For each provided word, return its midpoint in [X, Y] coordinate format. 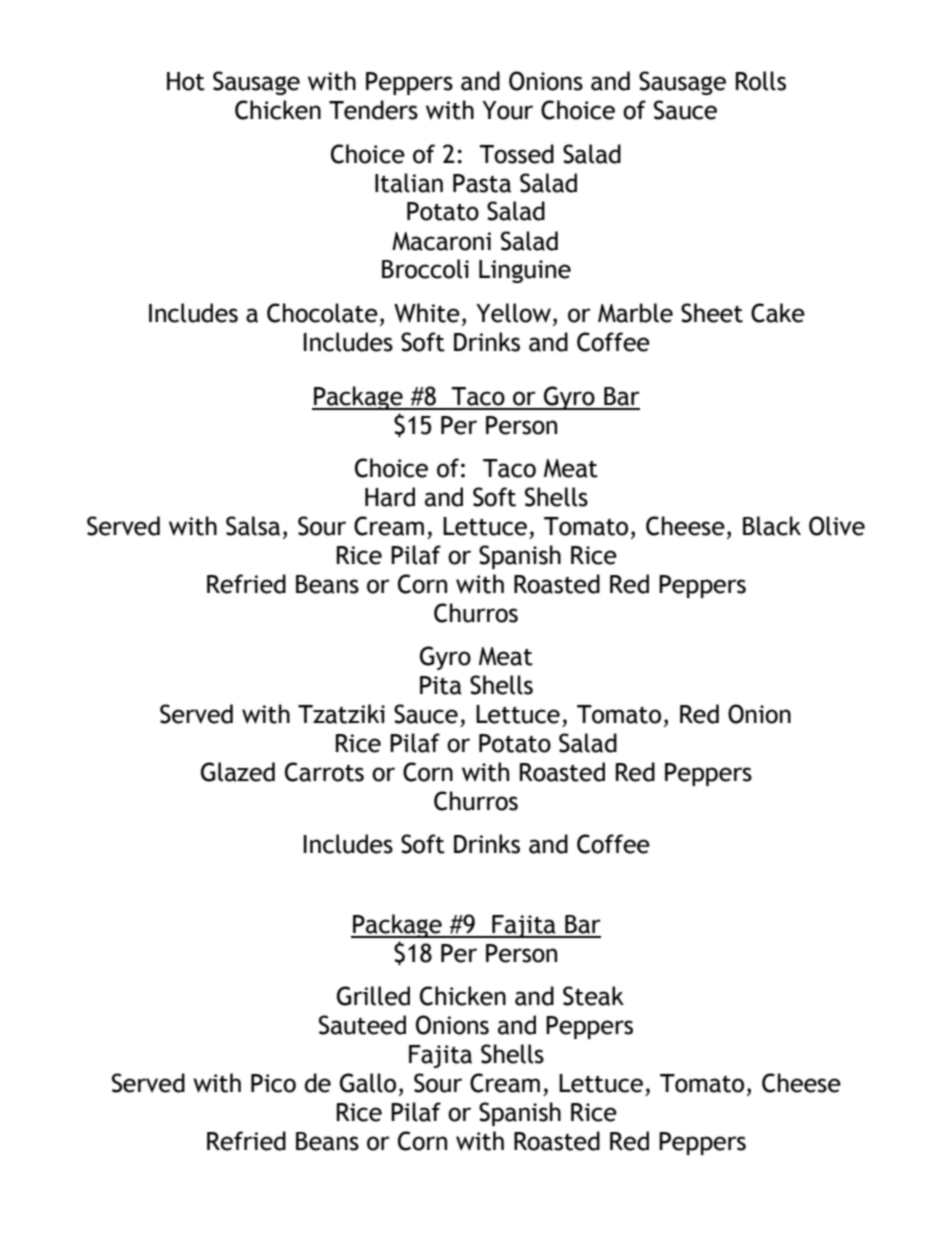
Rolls [761, 81]
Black [772, 526]
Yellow [513, 313]
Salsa [253, 526]
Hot [186, 81]
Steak [593, 996]
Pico [273, 1083]
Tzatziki [341, 714]
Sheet [712, 313]
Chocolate [322, 313]
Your [507, 110]
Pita [441, 685]
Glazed [238, 772]
